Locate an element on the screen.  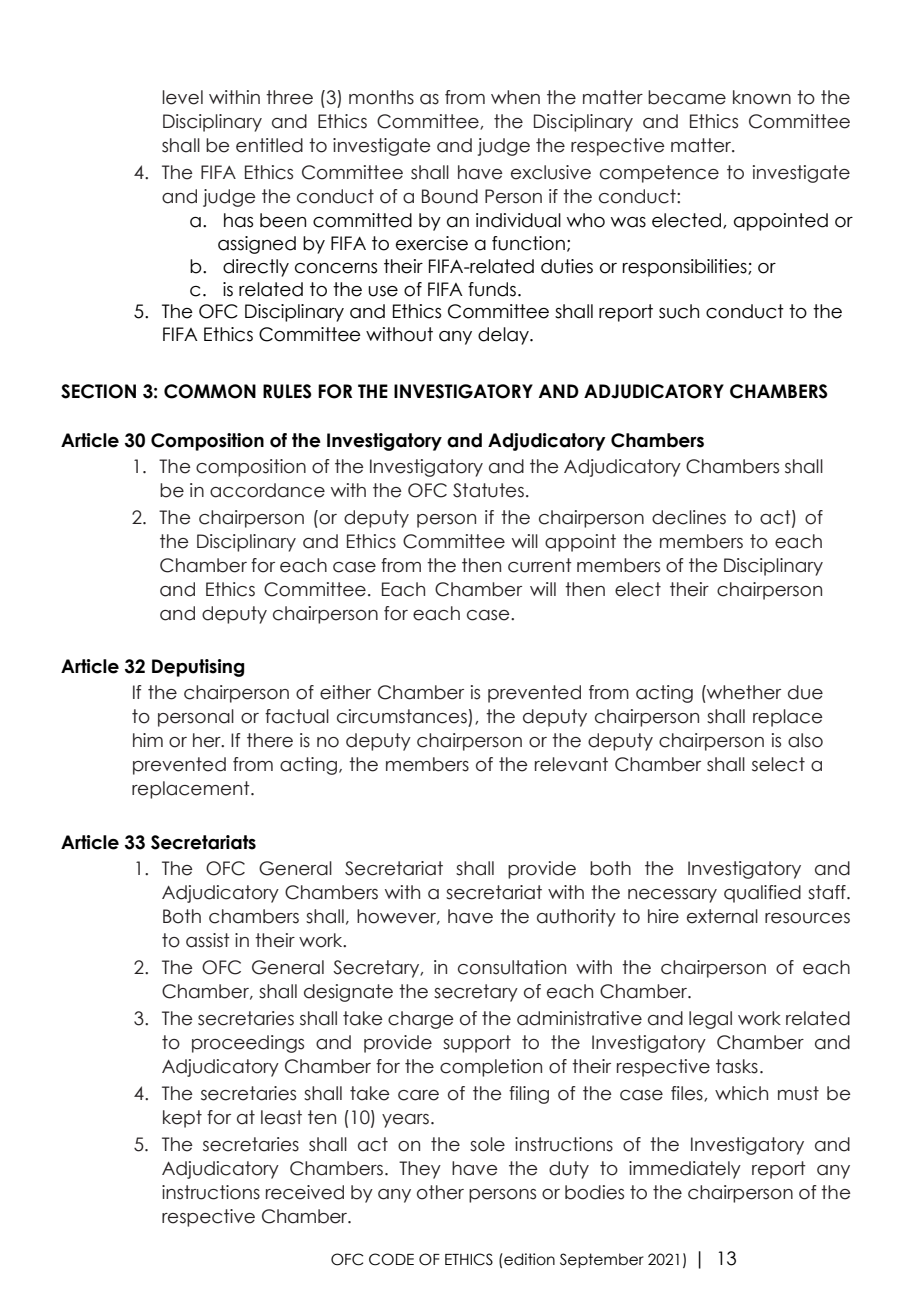
Statutes is located at coordinates (488, 490).
